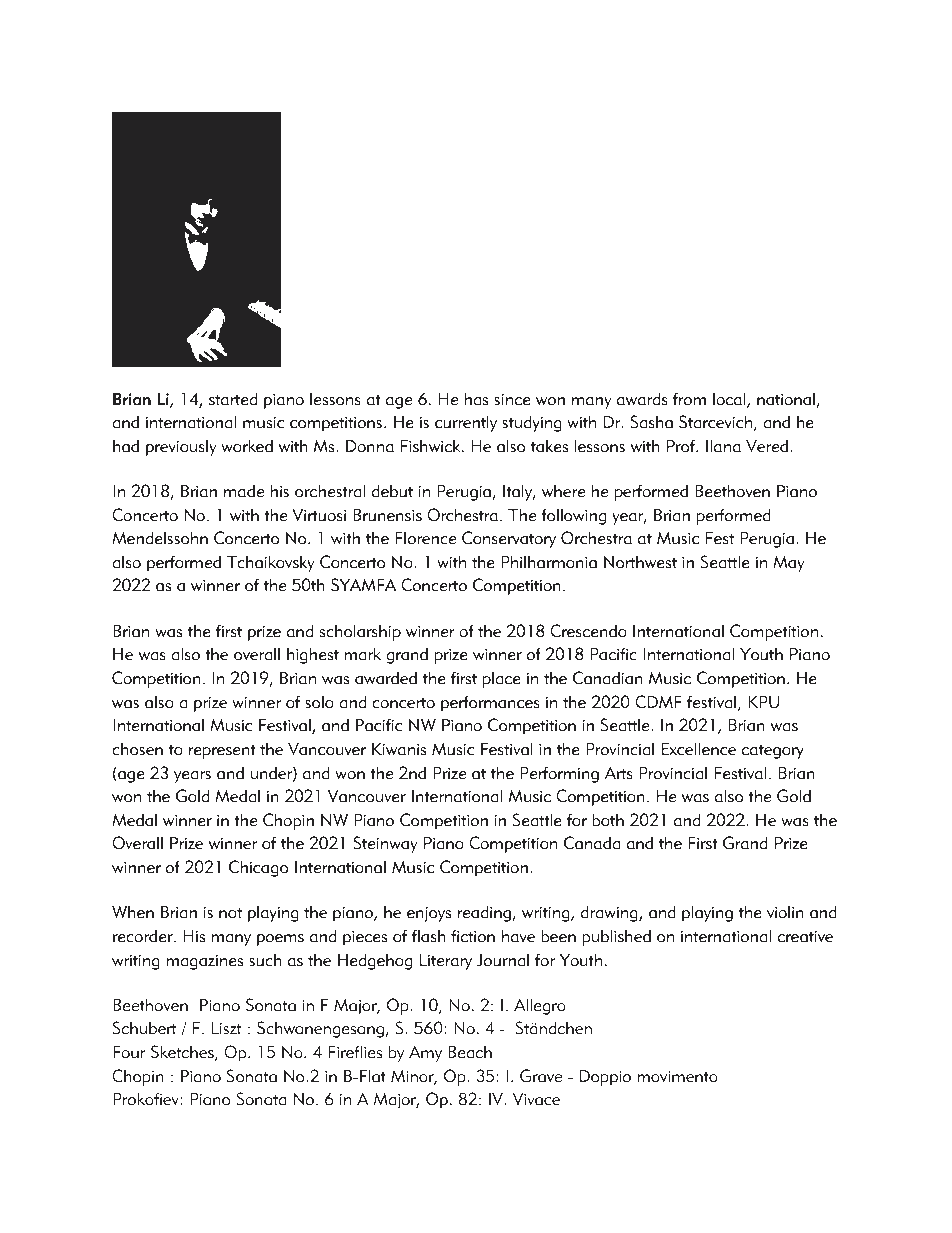  Describe the element at coordinates (129, 1052) in the screenshot. I see `Four` at that location.
